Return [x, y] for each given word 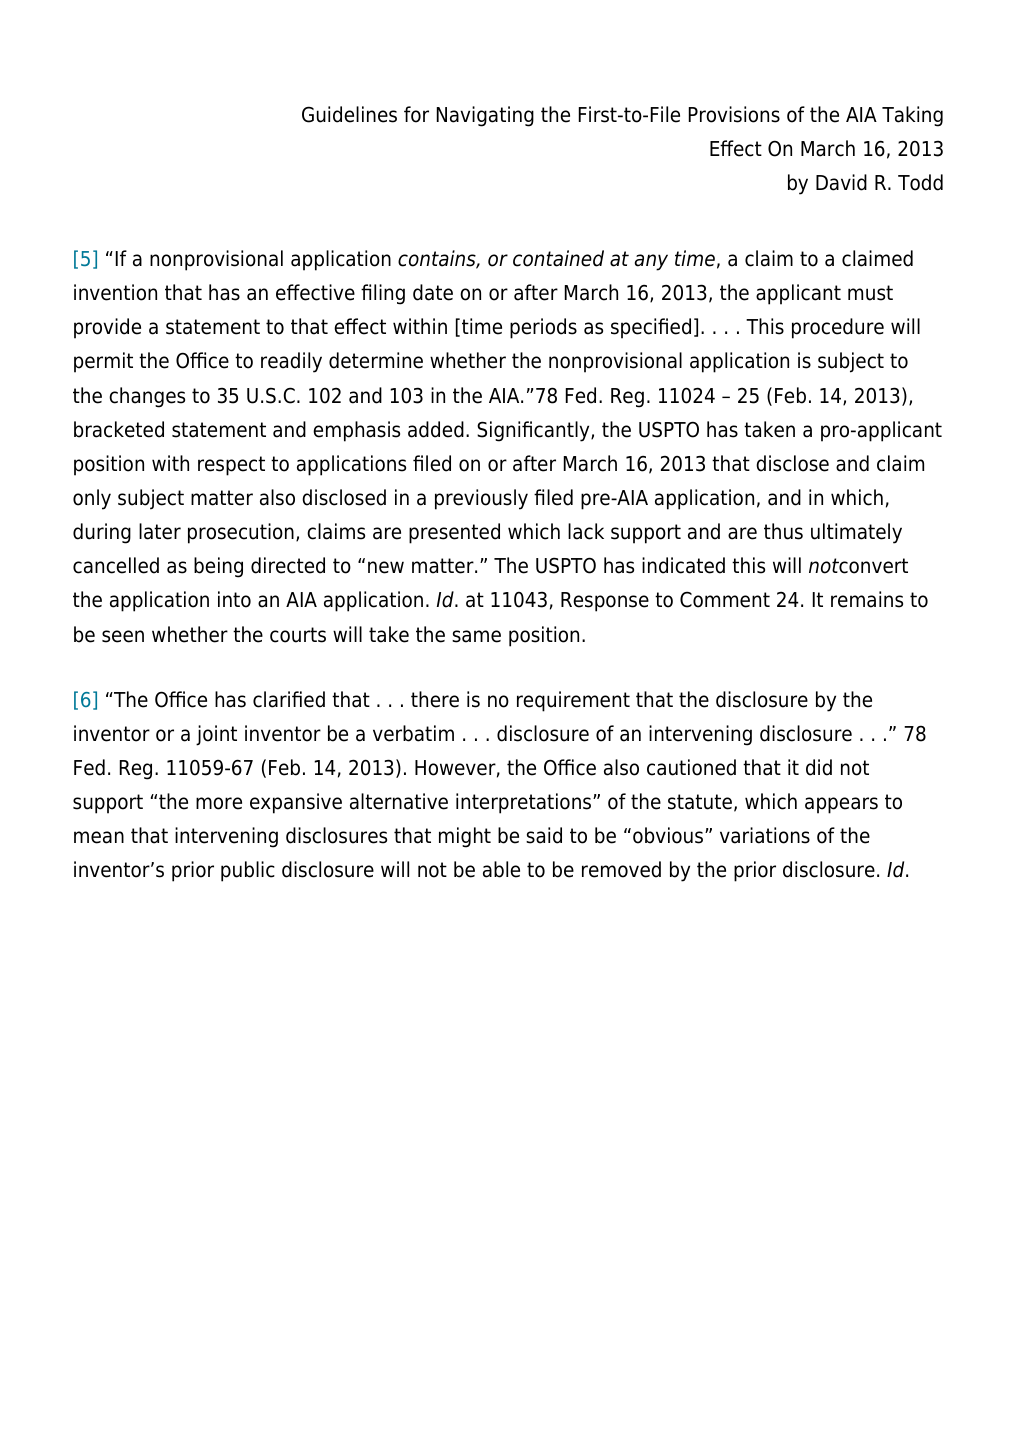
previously [481, 499]
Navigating [485, 116]
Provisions [734, 114]
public [248, 871]
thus [783, 531]
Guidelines [349, 114]
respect [231, 466]
